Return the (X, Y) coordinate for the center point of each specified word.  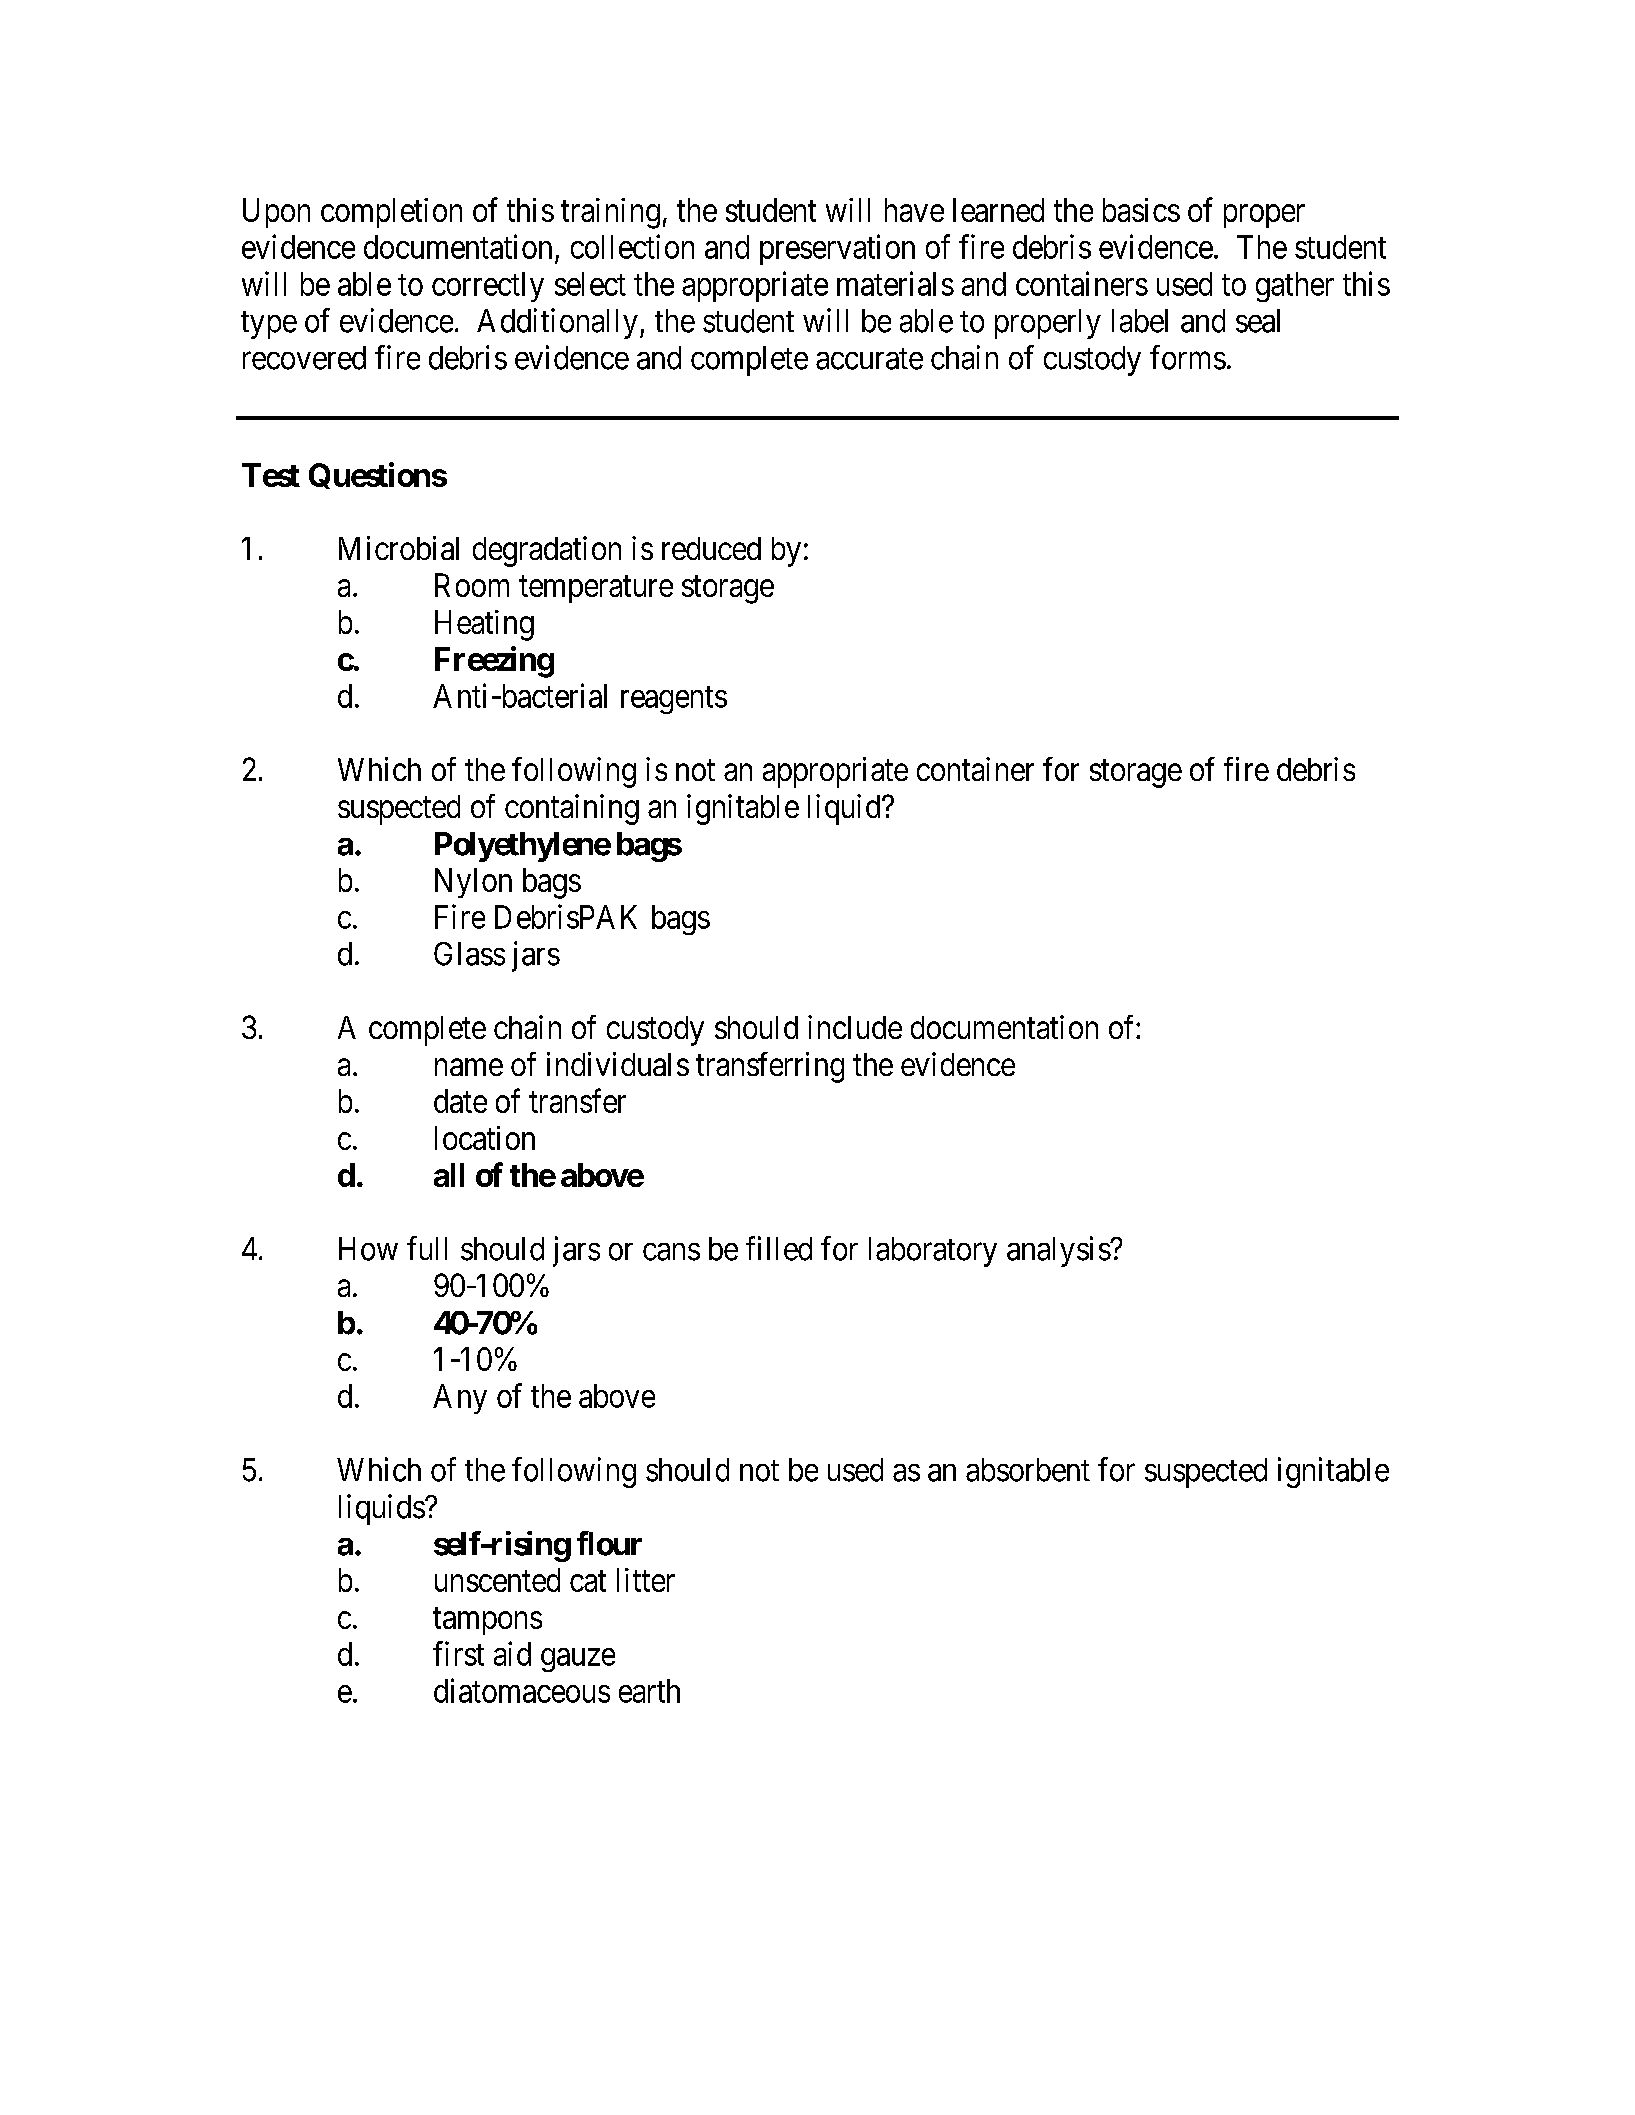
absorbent (1028, 1470)
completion (391, 213)
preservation (837, 249)
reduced (711, 548)
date (460, 1101)
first (458, 1653)
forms (1188, 357)
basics (1141, 210)
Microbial (399, 548)
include (855, 1027)
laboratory (933, 1252)
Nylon (473, 883)
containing (572, 809)
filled (779, 1248)
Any (460, 1399)
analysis (1059, 1251)
